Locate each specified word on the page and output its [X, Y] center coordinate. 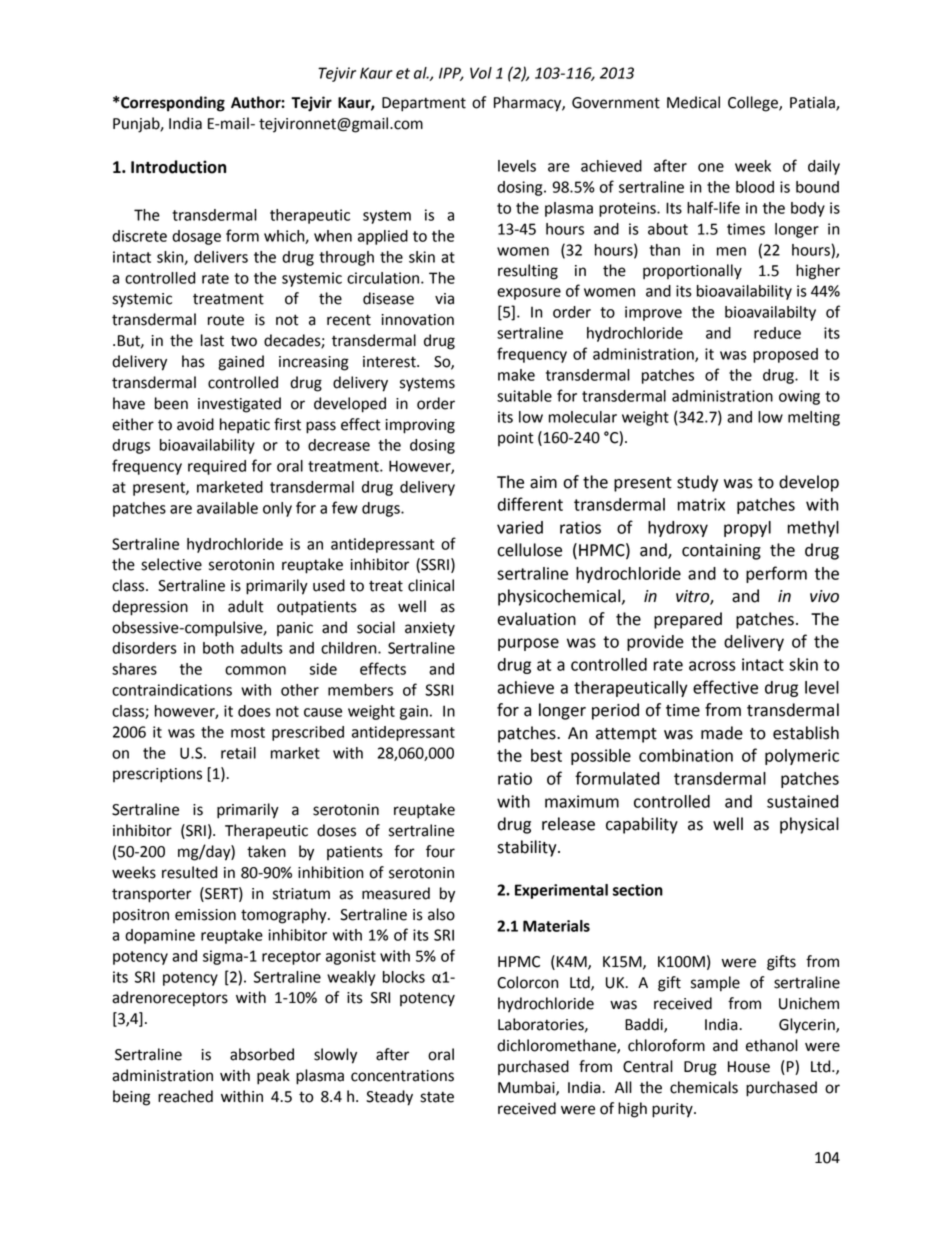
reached [185, 1096]
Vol [481, 73]
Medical [693, 102]
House [749, 1067]
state [437, 1097]
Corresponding [172, 104]
